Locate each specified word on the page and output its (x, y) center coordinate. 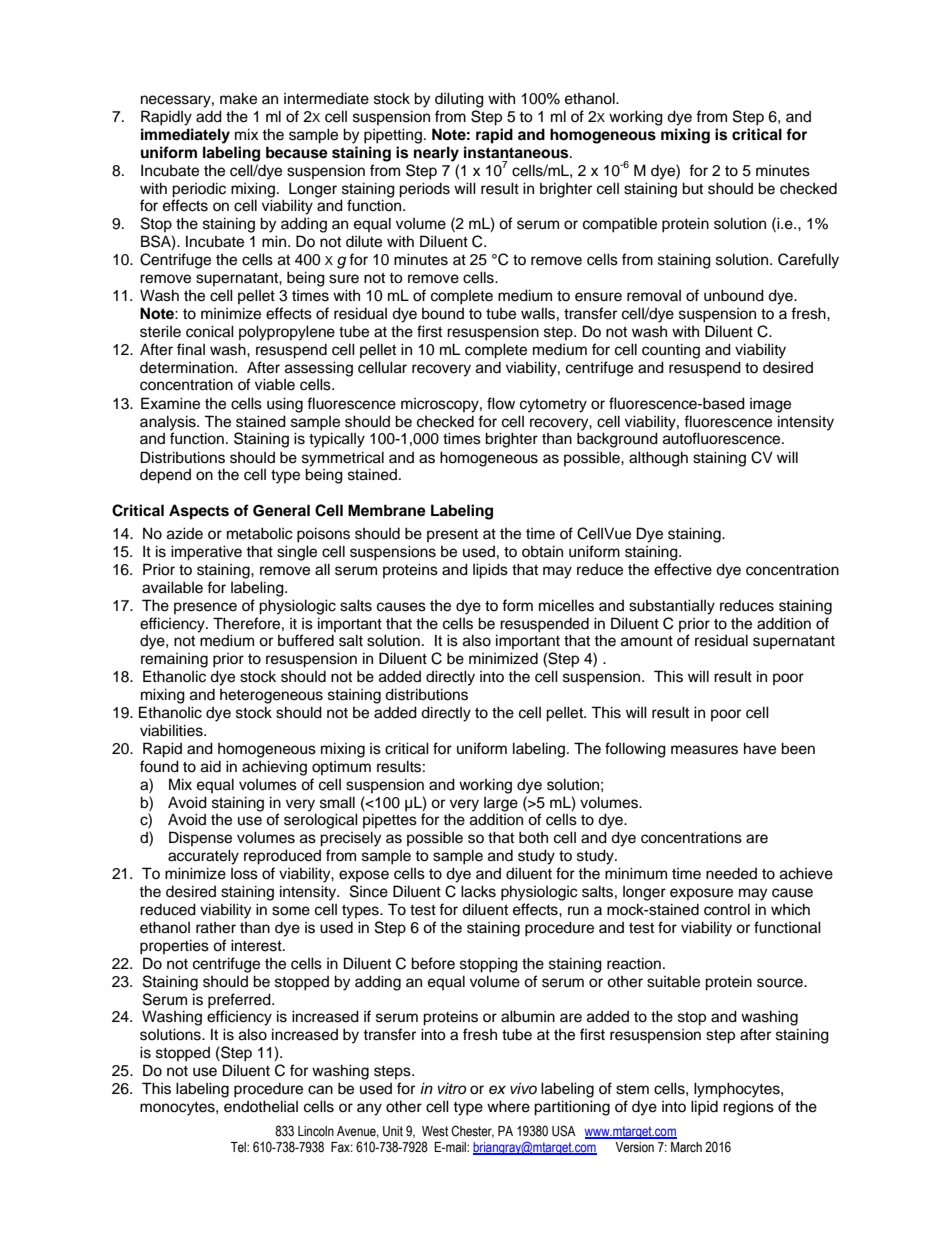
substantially (672, 607)
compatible (620, 225)
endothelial (261, 1106)
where (508, 1106)
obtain (542, 551)
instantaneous (517, 152)
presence (205, 608)
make (238, 98)
